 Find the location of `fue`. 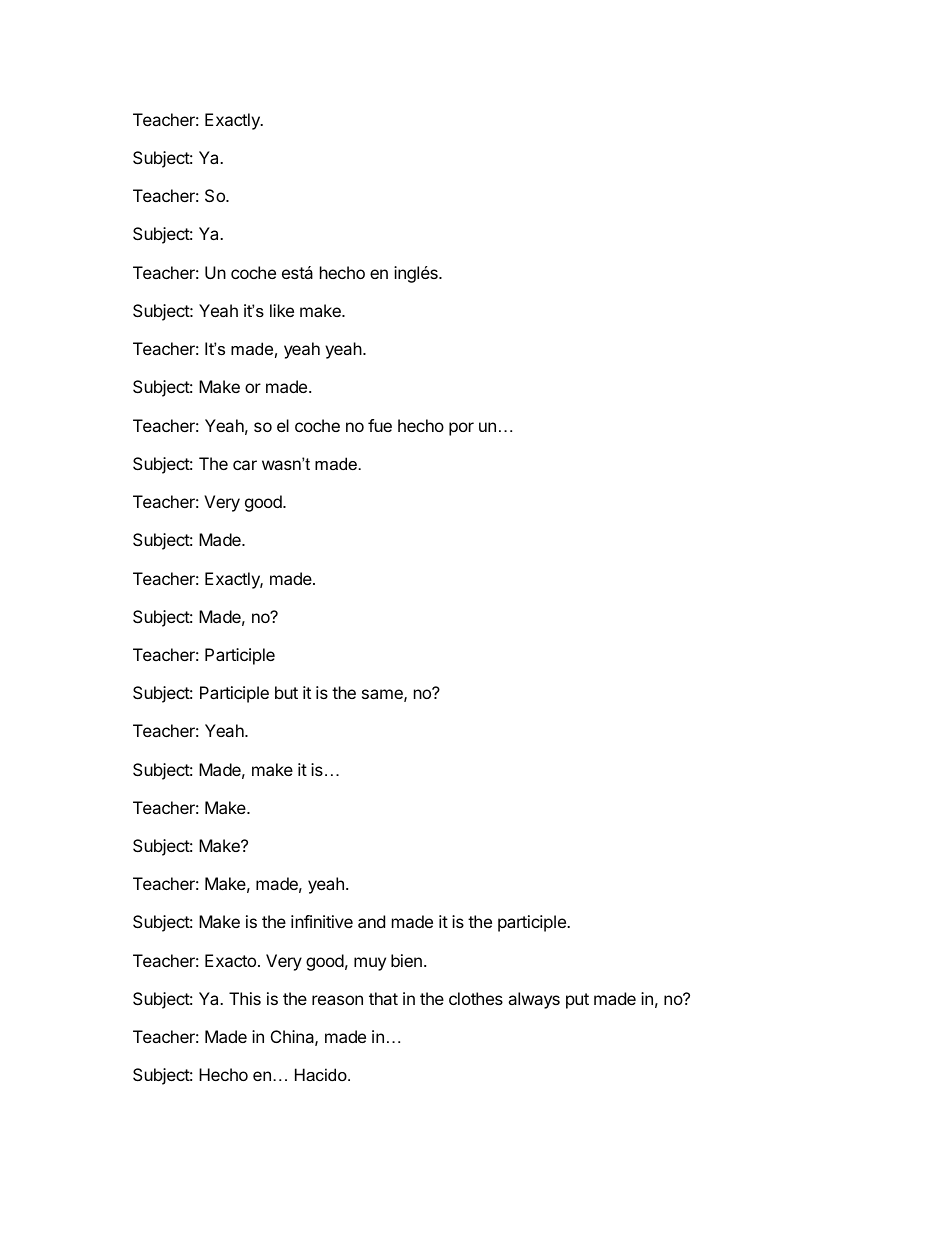

fue is located at coordinates (380, 425).
